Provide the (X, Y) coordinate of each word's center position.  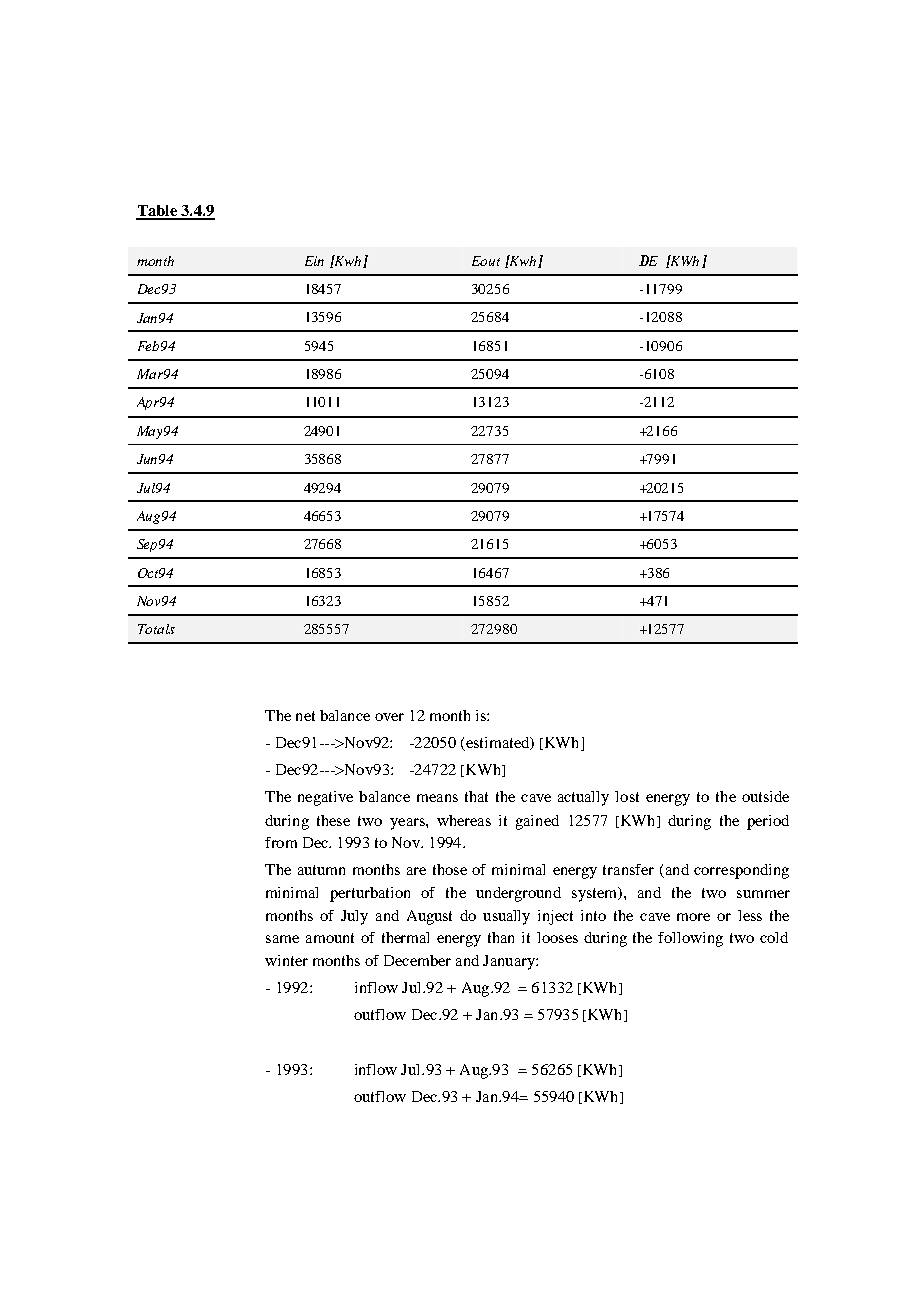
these (333, 820)
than (501, 937)
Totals (156, 629)
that (476, 796)
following (690, 939)
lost (627, 796)
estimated (498, 744)
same (282, 939)
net (305, 716)
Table (158, 212)
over (389, 717)
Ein (314, 261)
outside (765, 796)
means (437, 798)
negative (325, 798)
